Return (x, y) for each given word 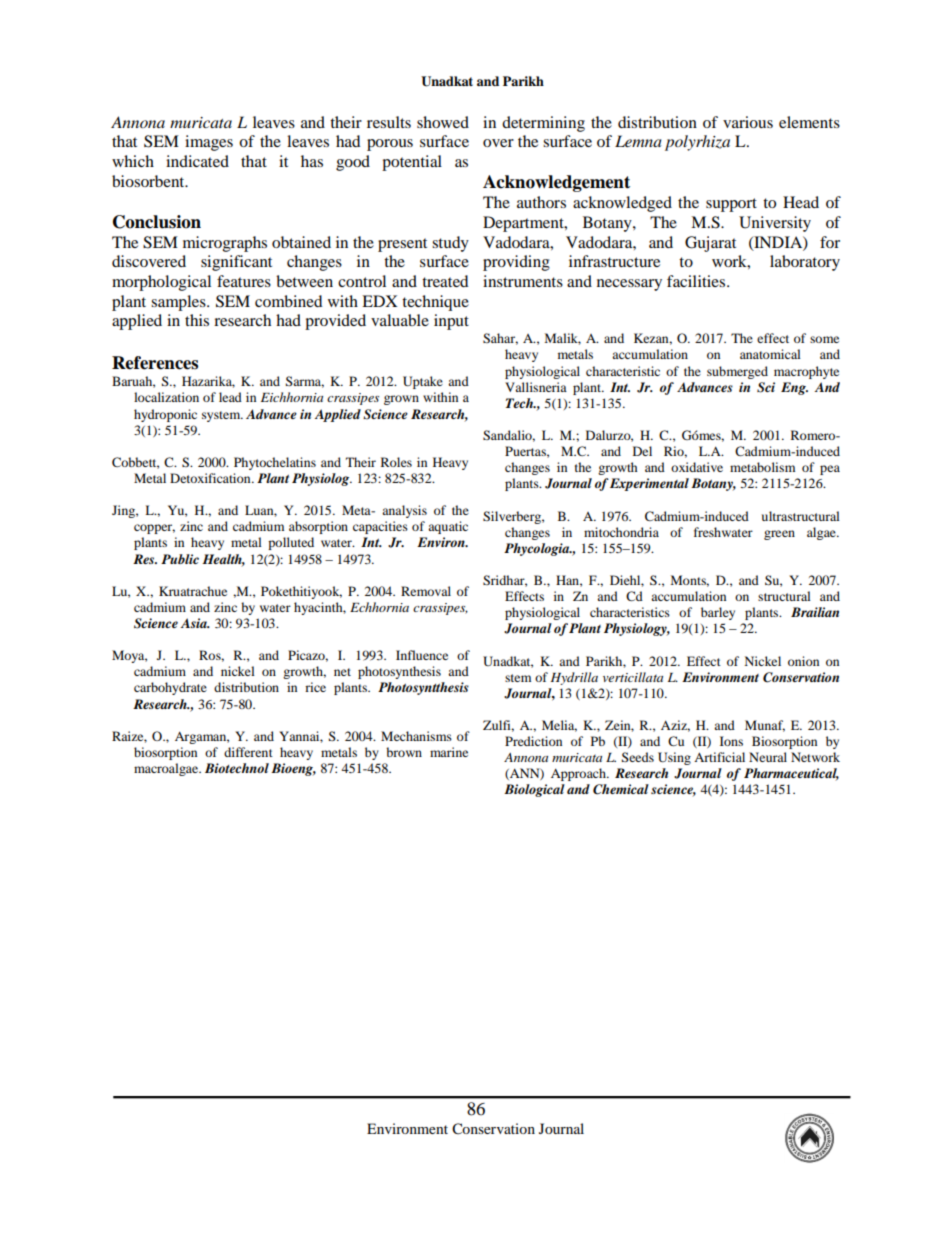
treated (445, 281)
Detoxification (211, 478)
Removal (426, 591)
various (748, 122)
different (248, 752)
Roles (396, 462)
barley (718, 613)
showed (443, 122)
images (209, 143)
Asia (195, 623)
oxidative (697, 467)
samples (179, 303)
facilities (697, 281)
